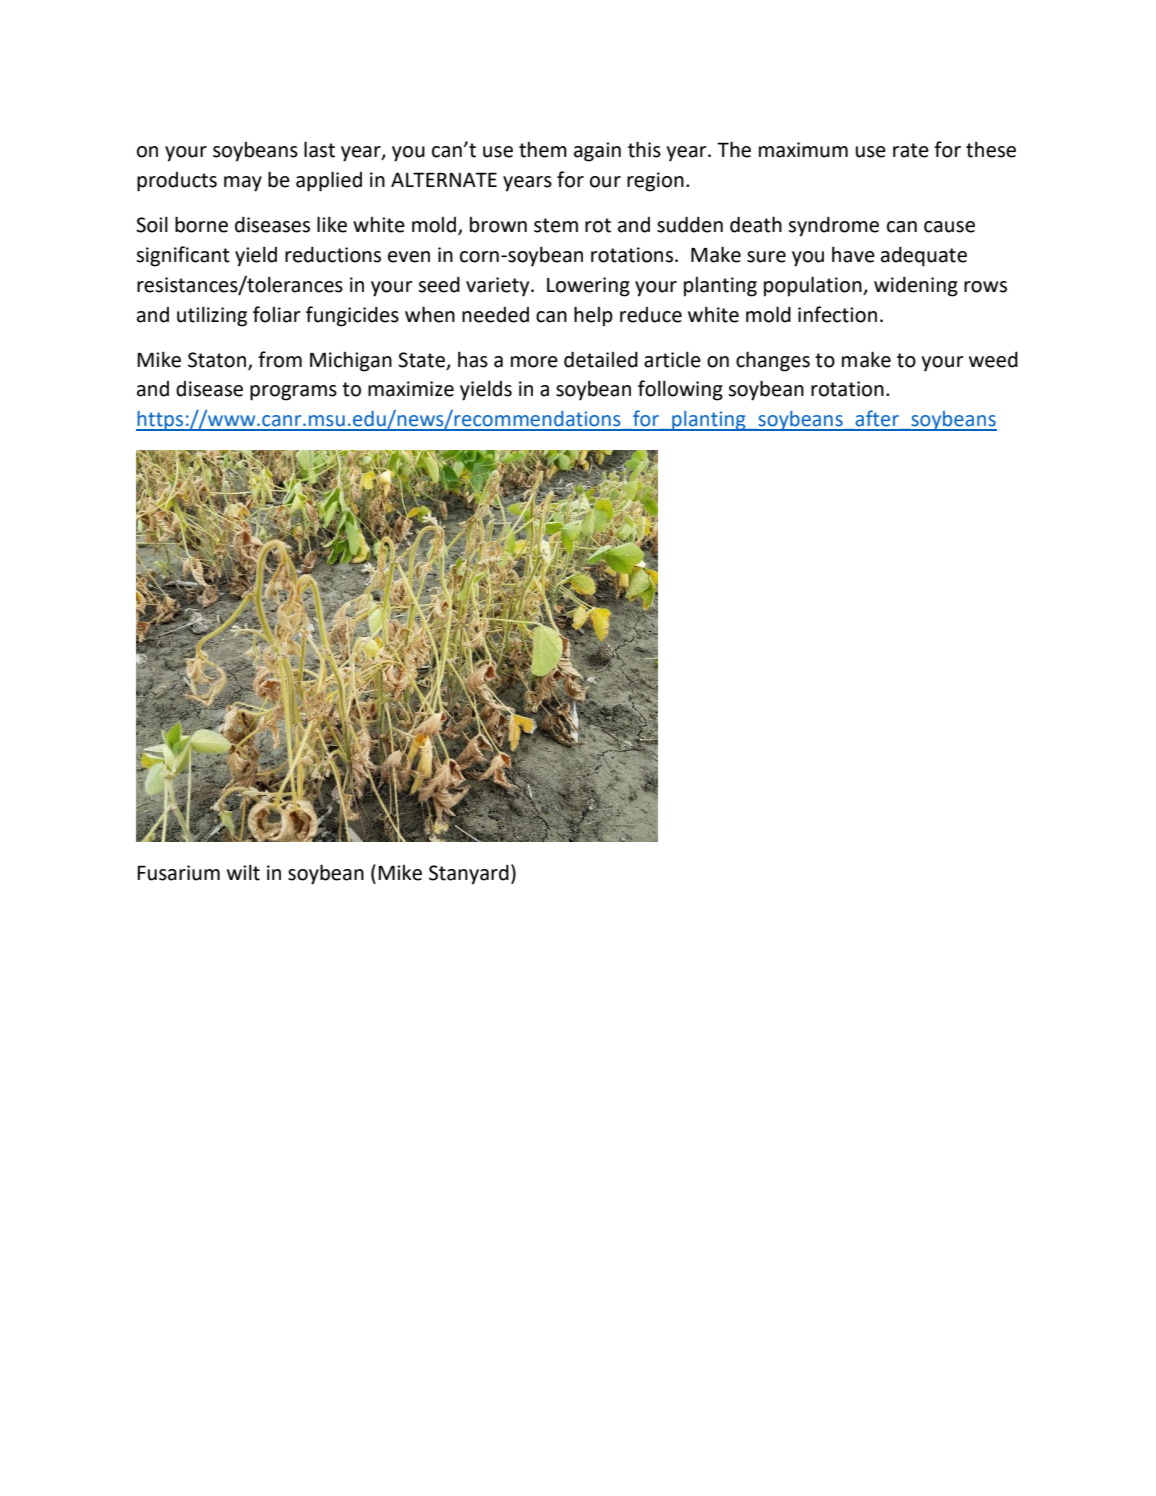 The height and width of the screenshot is (1496, 1156). I want to click on wilt, so click(243, 872).
